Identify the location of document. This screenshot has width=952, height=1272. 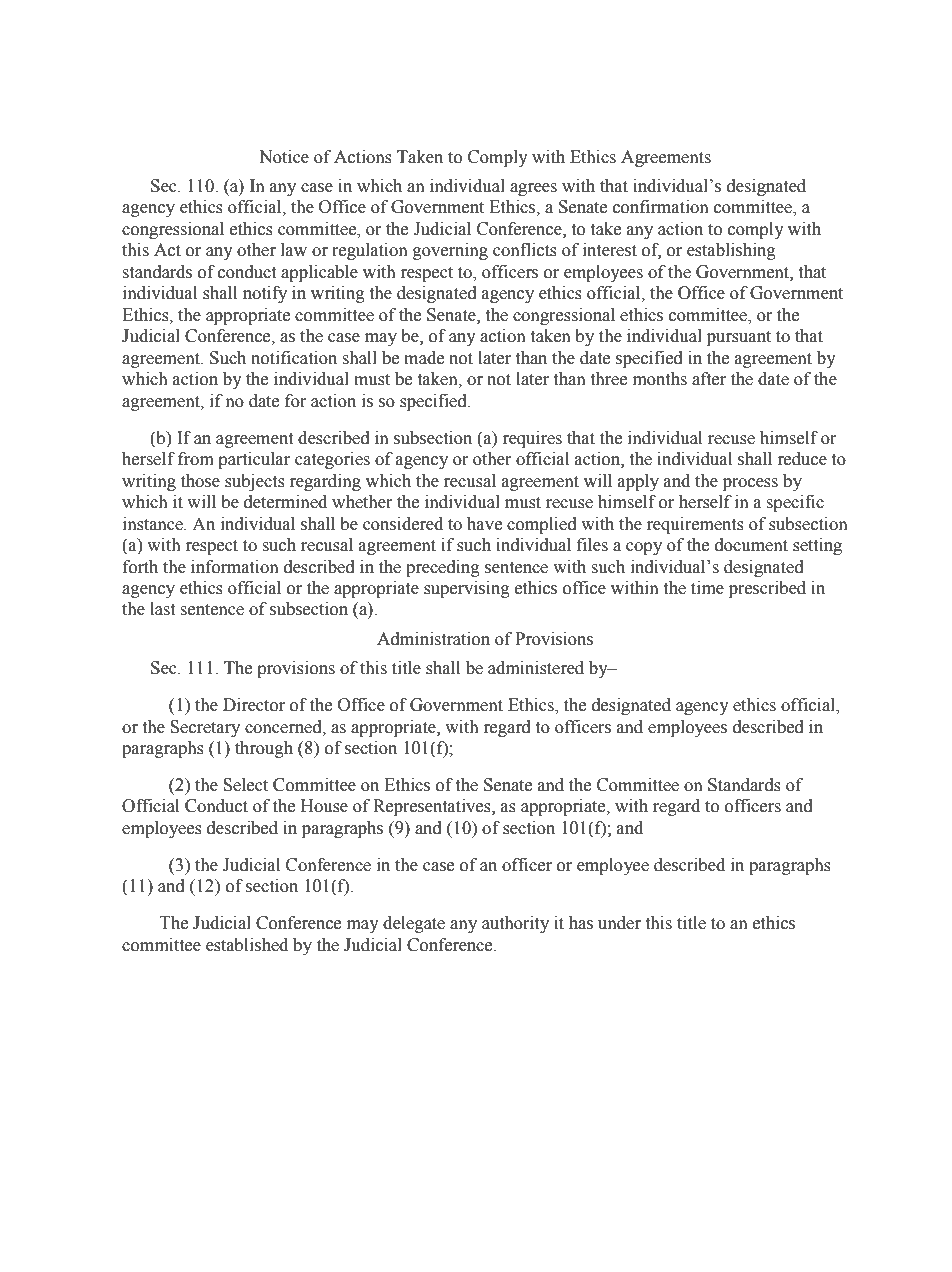
(751, 545).
